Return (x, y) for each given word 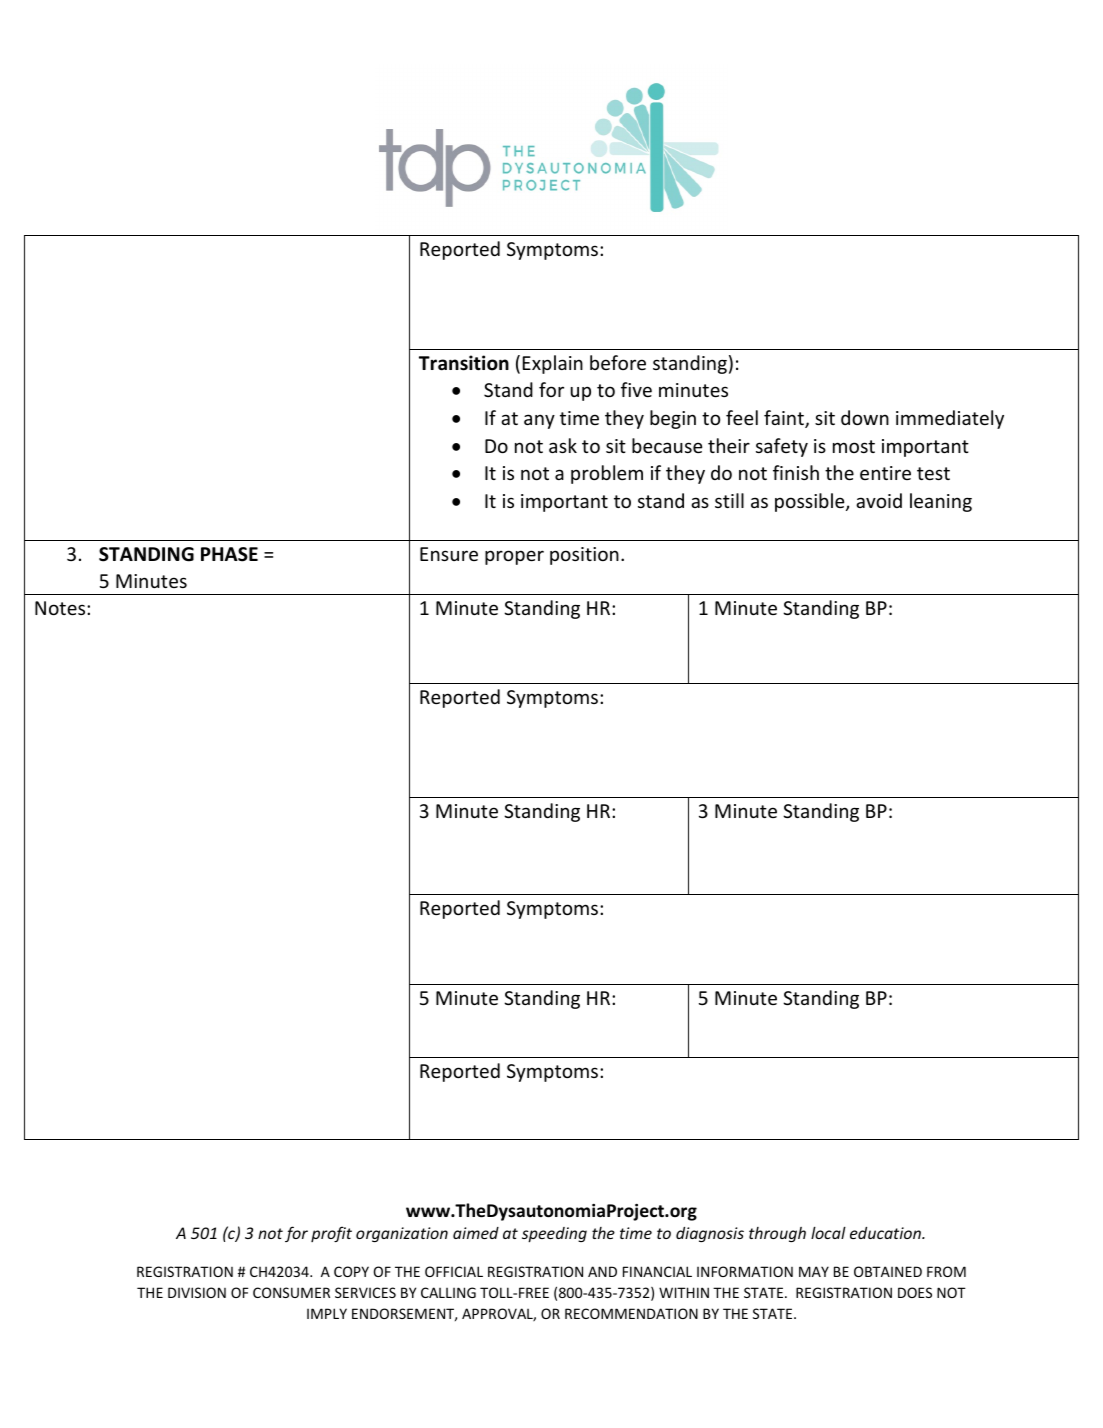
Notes (61, 608)
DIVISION (197, 1292)
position (584, 556)
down (865, 417)
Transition (464, 363)
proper (514, 557)
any (539, 421)
